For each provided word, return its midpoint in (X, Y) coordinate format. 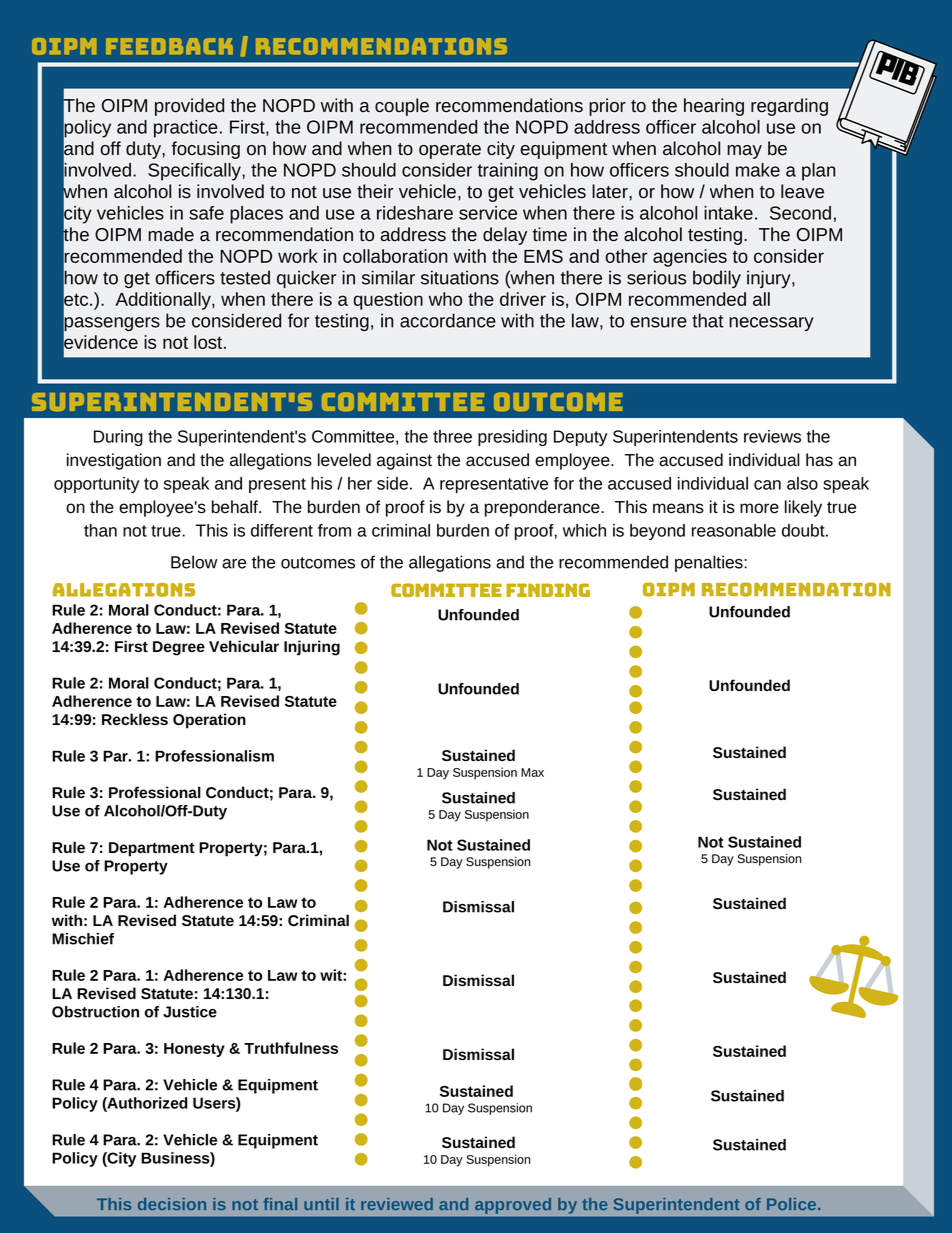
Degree (179, 648)
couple (402, 107)
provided (189, 107)
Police (791, 1204)
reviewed (397, 1204)
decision (172, 1204)
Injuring (312, 648)
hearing (714, 107)
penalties (710, 563)
